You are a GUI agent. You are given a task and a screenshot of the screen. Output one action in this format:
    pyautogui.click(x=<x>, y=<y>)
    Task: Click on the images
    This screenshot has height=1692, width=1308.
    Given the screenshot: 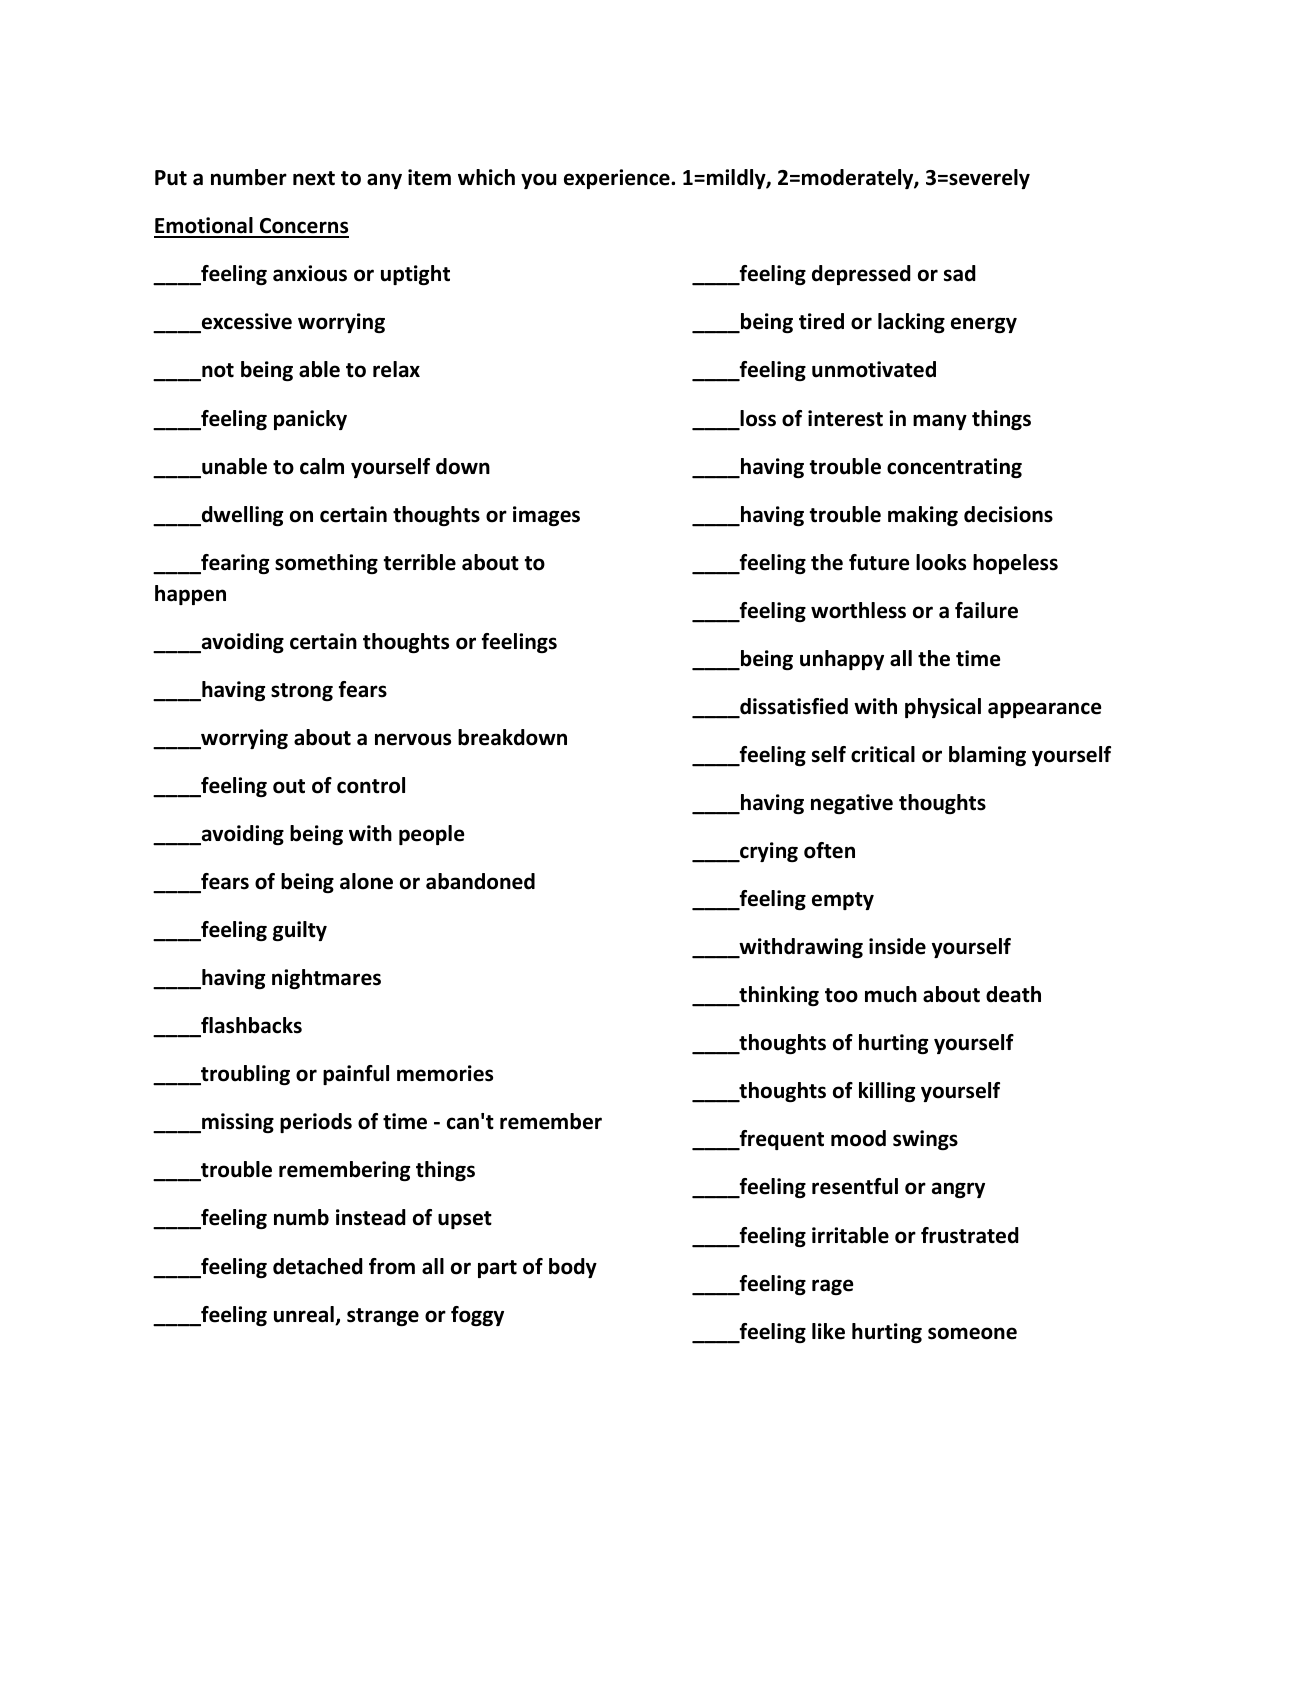 What is the action you would take?
    pyautogui.click(x=546, y=516)
